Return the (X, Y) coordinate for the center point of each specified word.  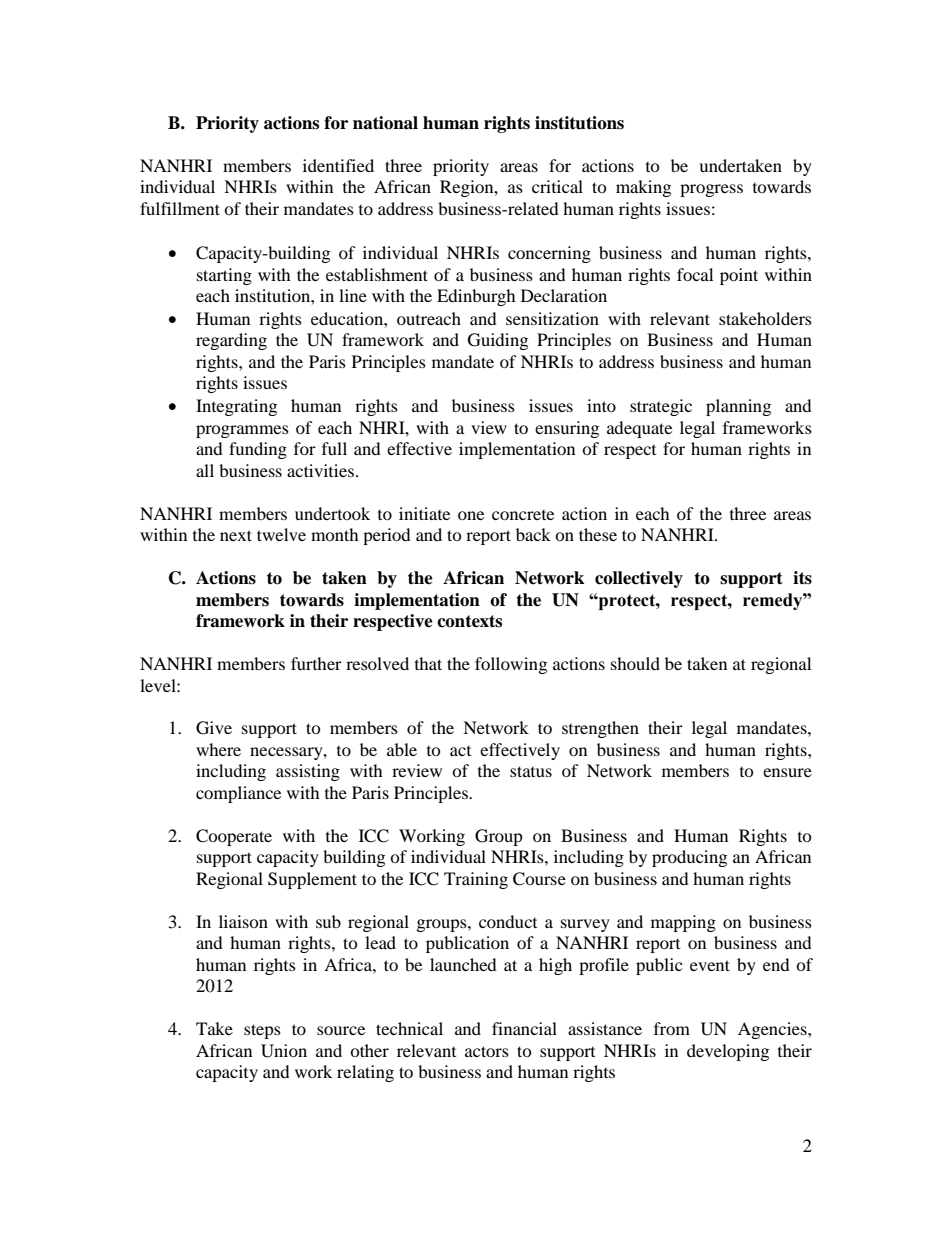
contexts (469, 621)
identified (338, 165)
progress (711, 190)
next (236, 535)
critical (557, 186)
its (802, 578)
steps (262, 1031)
